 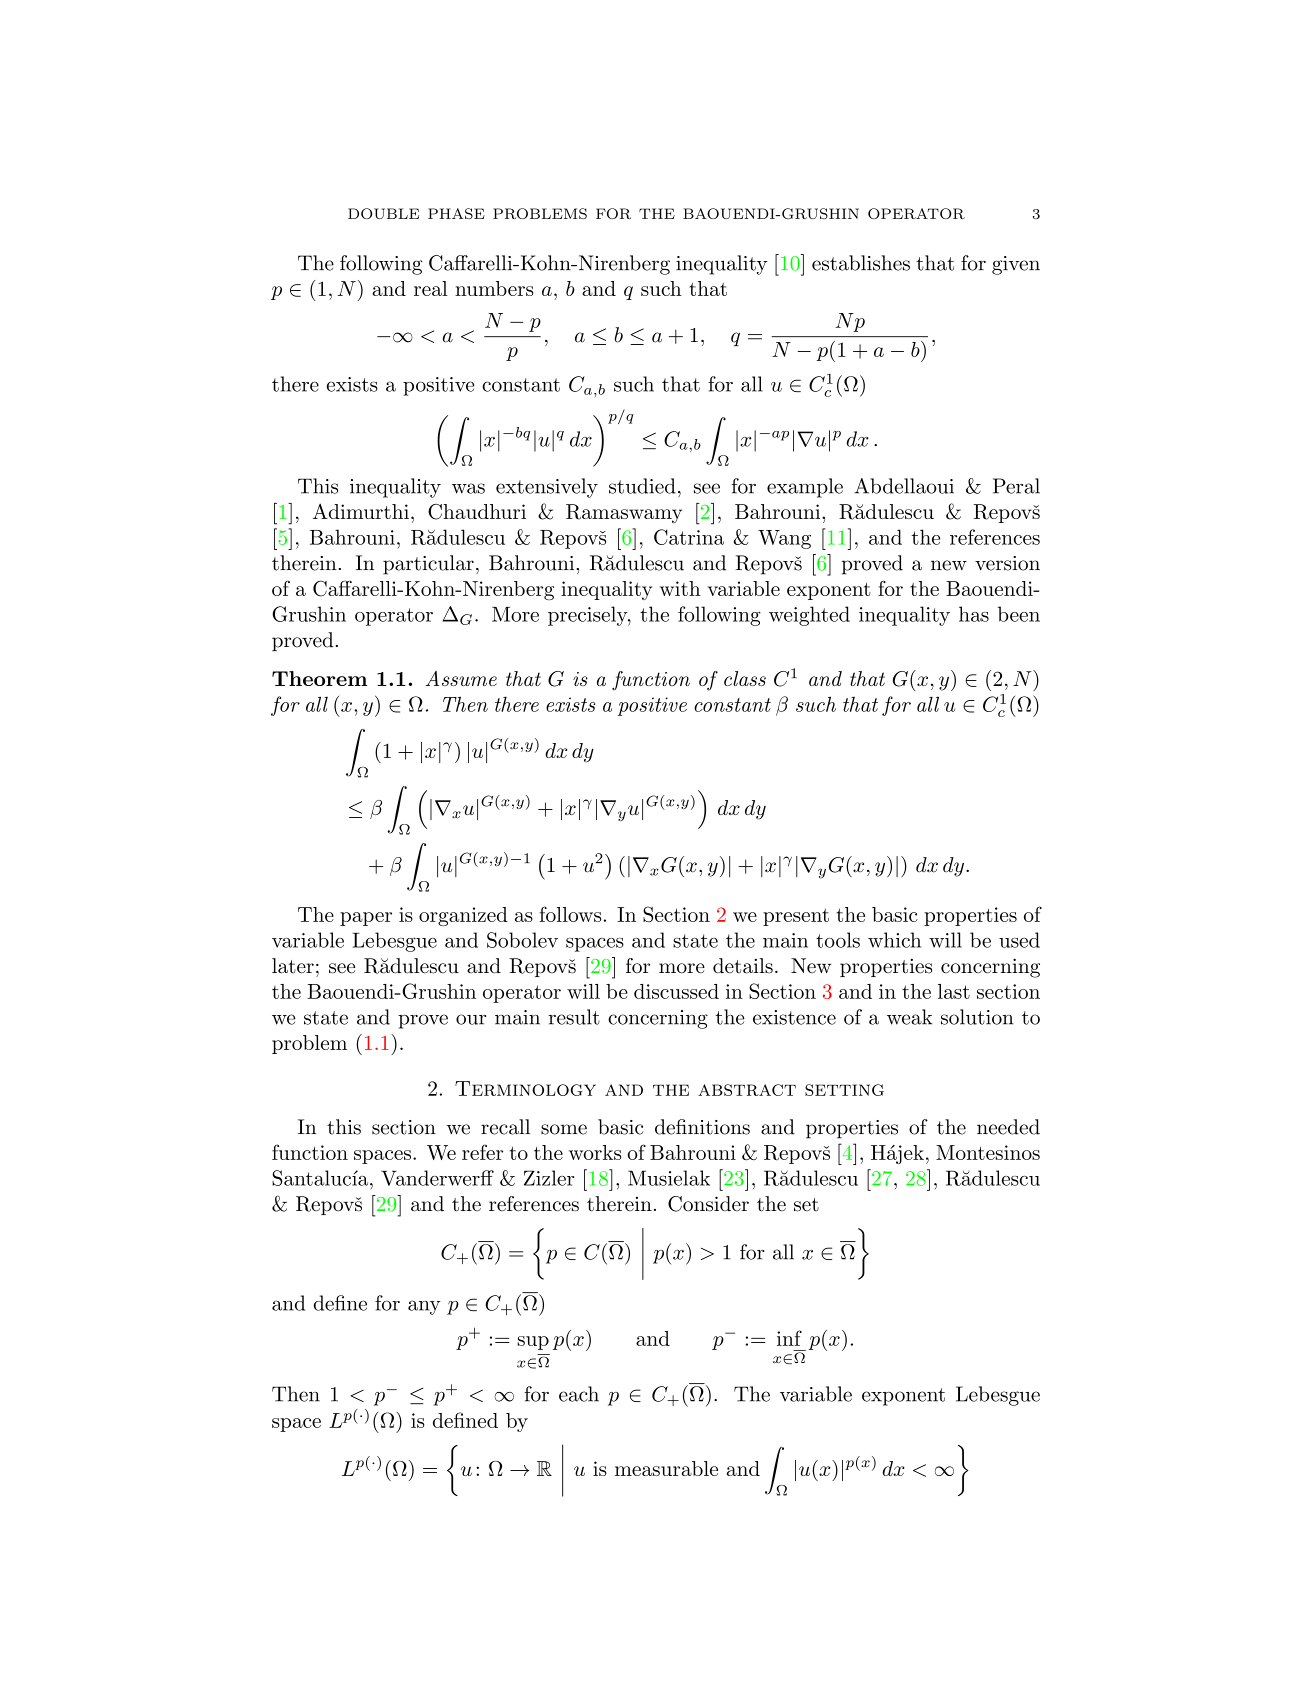 What do you see at coordinates (894, 940) in the screenshot?
I see `which` at bounding box center [894, 940].
